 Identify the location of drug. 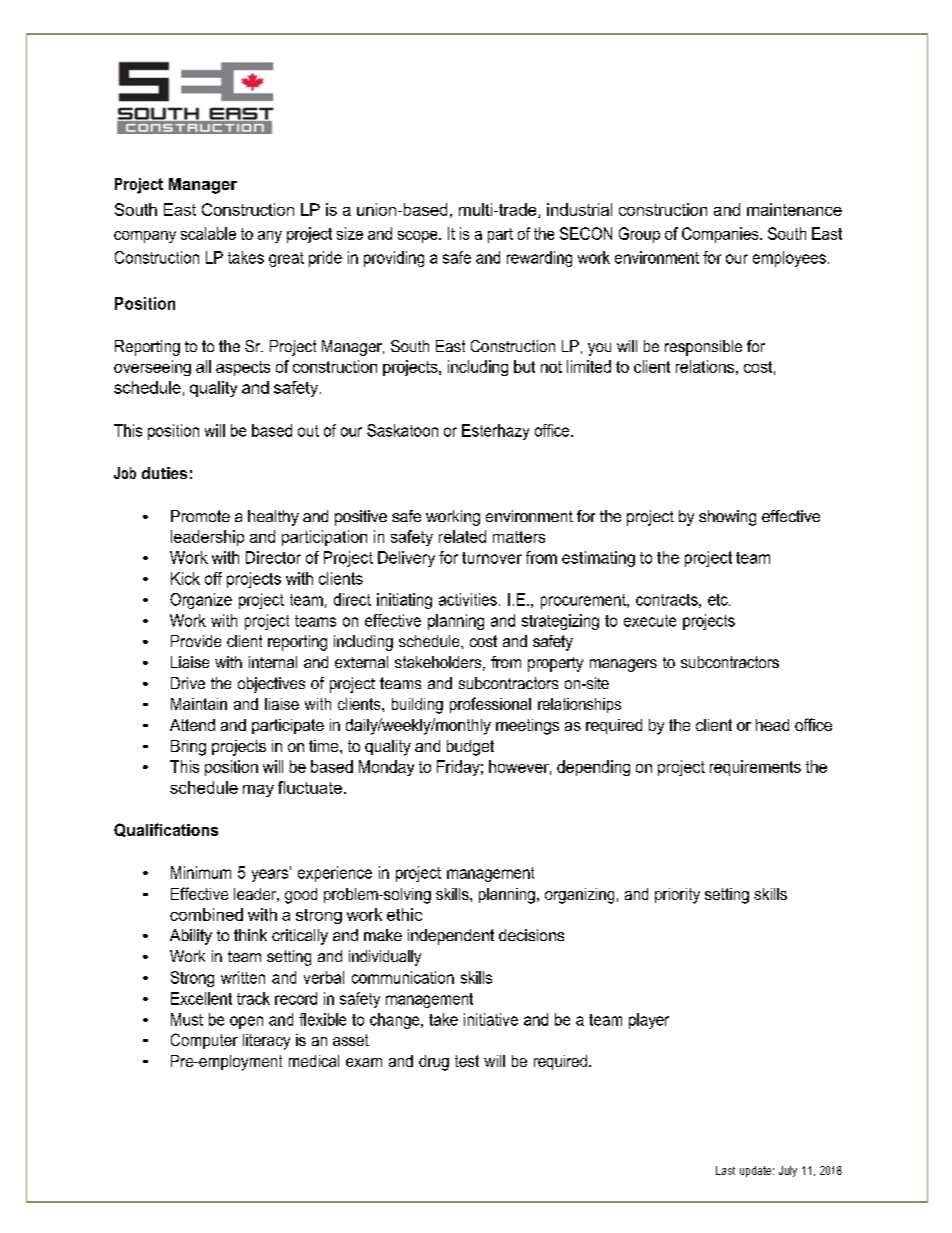
(434, 1063).
